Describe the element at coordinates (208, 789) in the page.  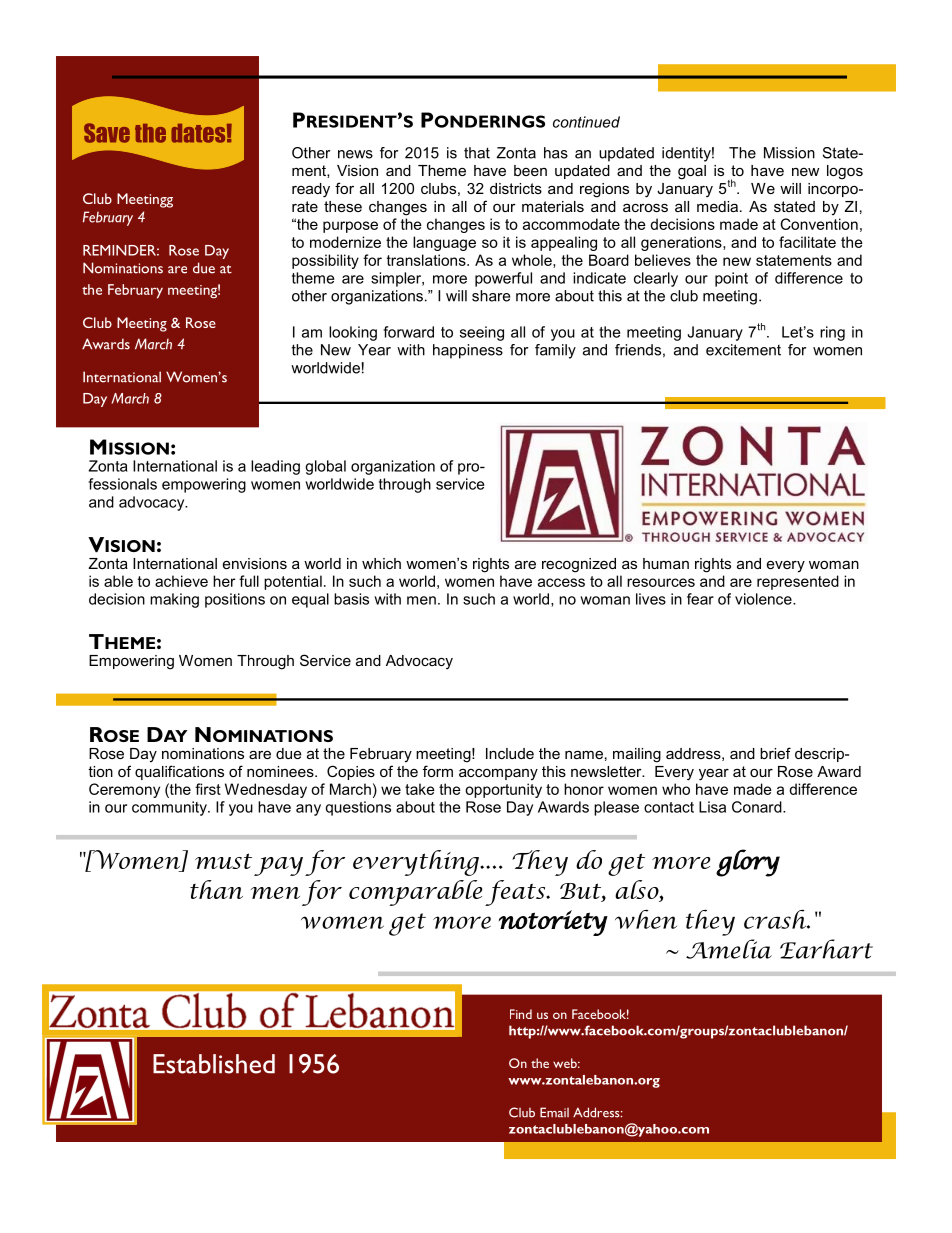
I see `first` at that location.
